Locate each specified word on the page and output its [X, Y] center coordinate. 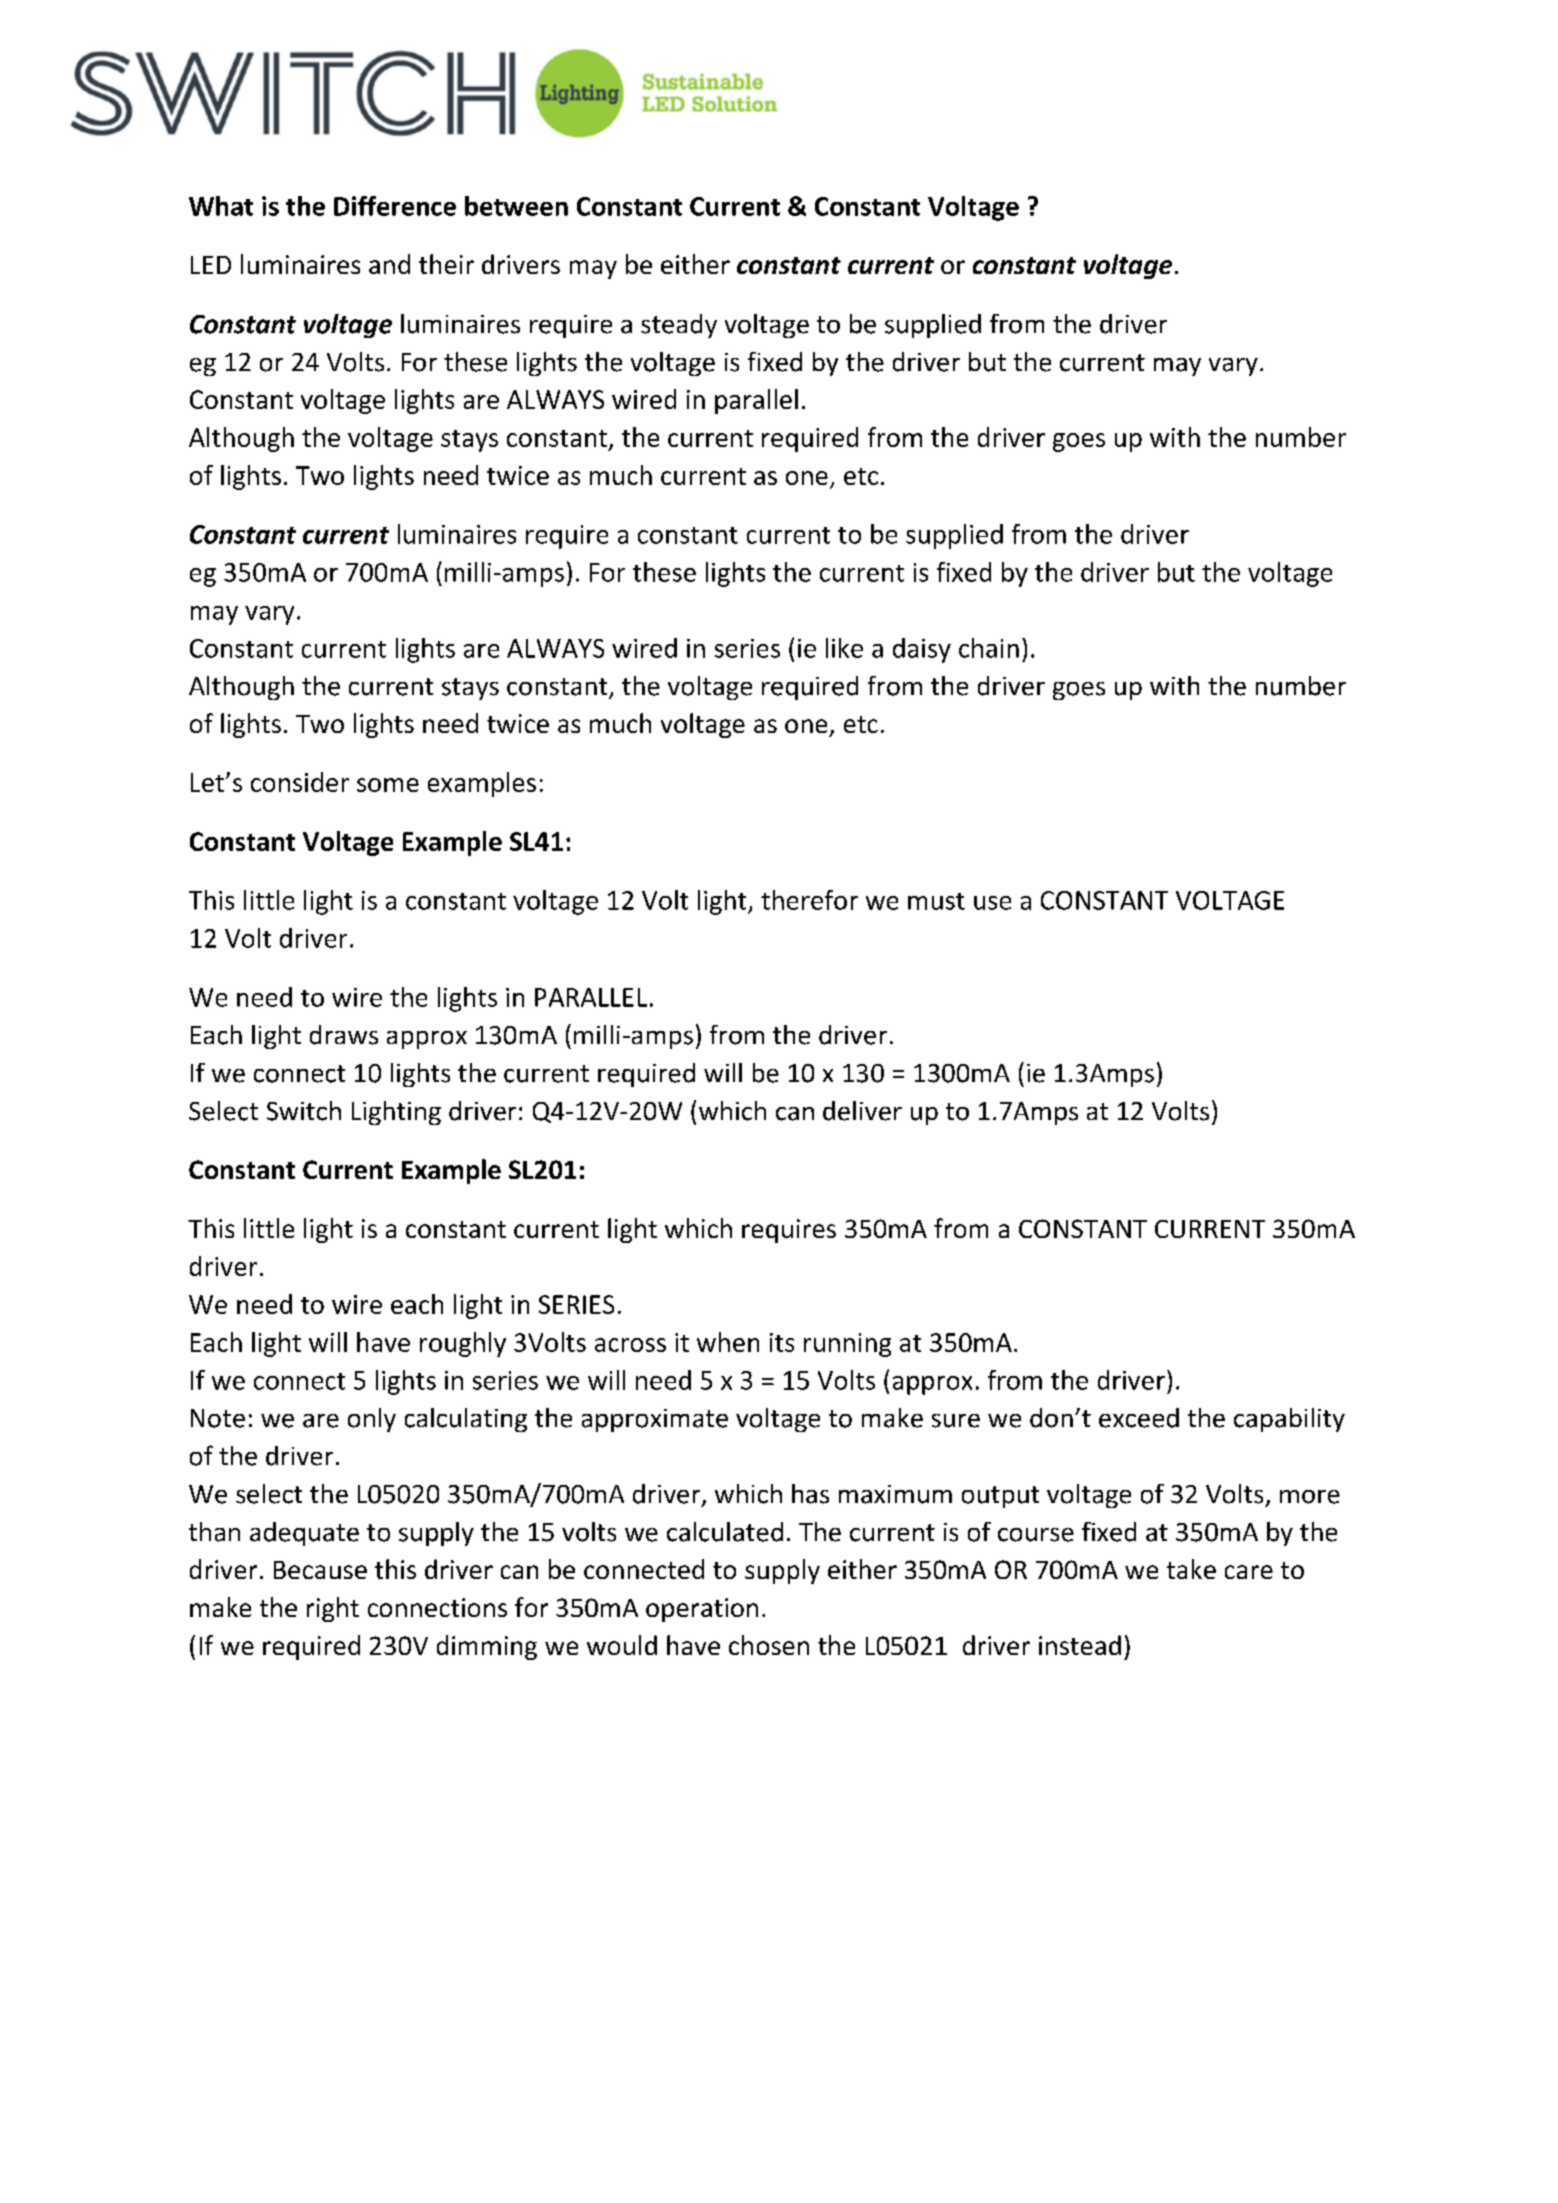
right [333, 1609]
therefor [809, 900]
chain [989, 648]
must [936, 901]
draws [344, 1035]
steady [679, 326]
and [389, 264]
